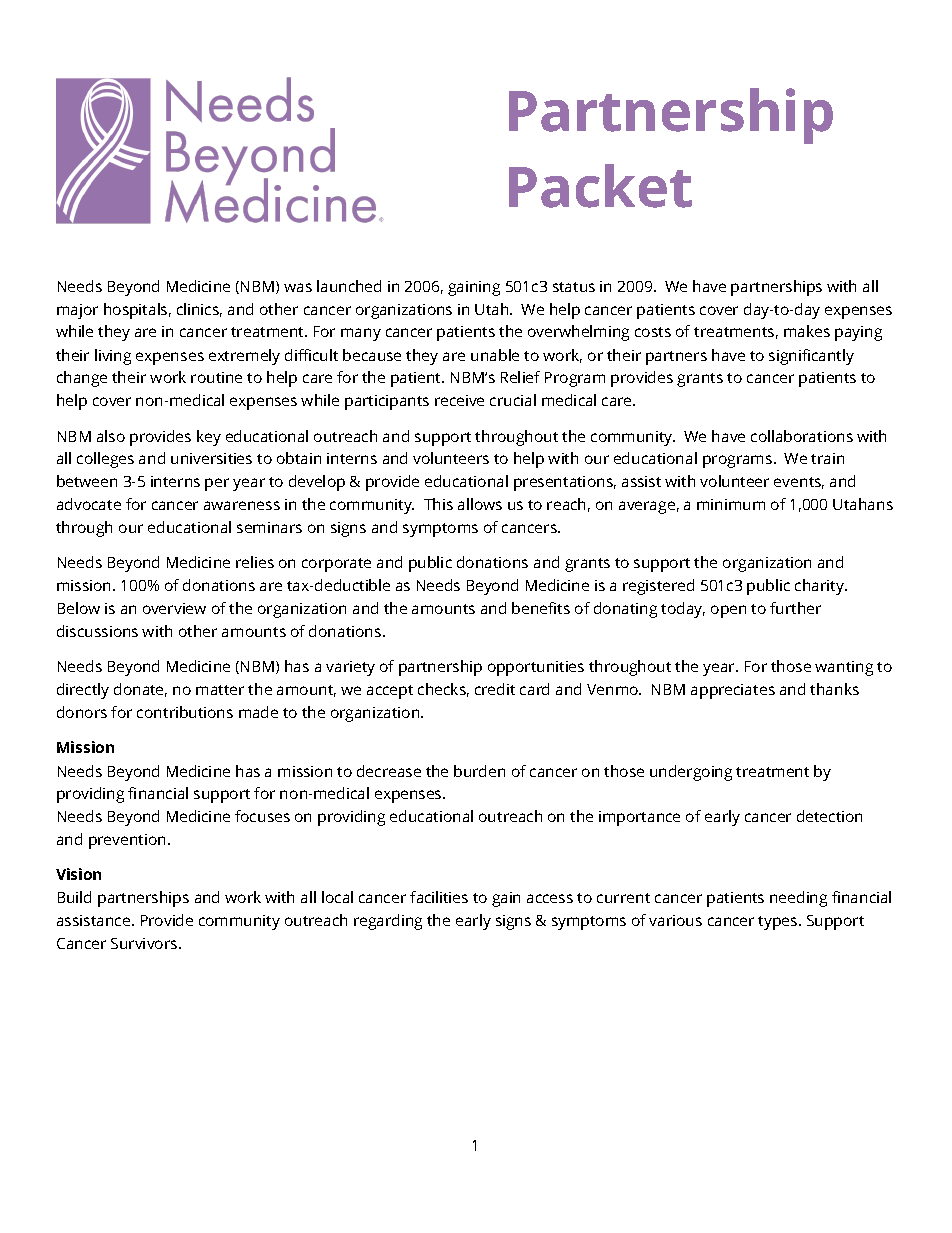 The image size is (952, 1233). Describe the element at coordinates (574, 287) in the screenshot. I see `status` at that location.
